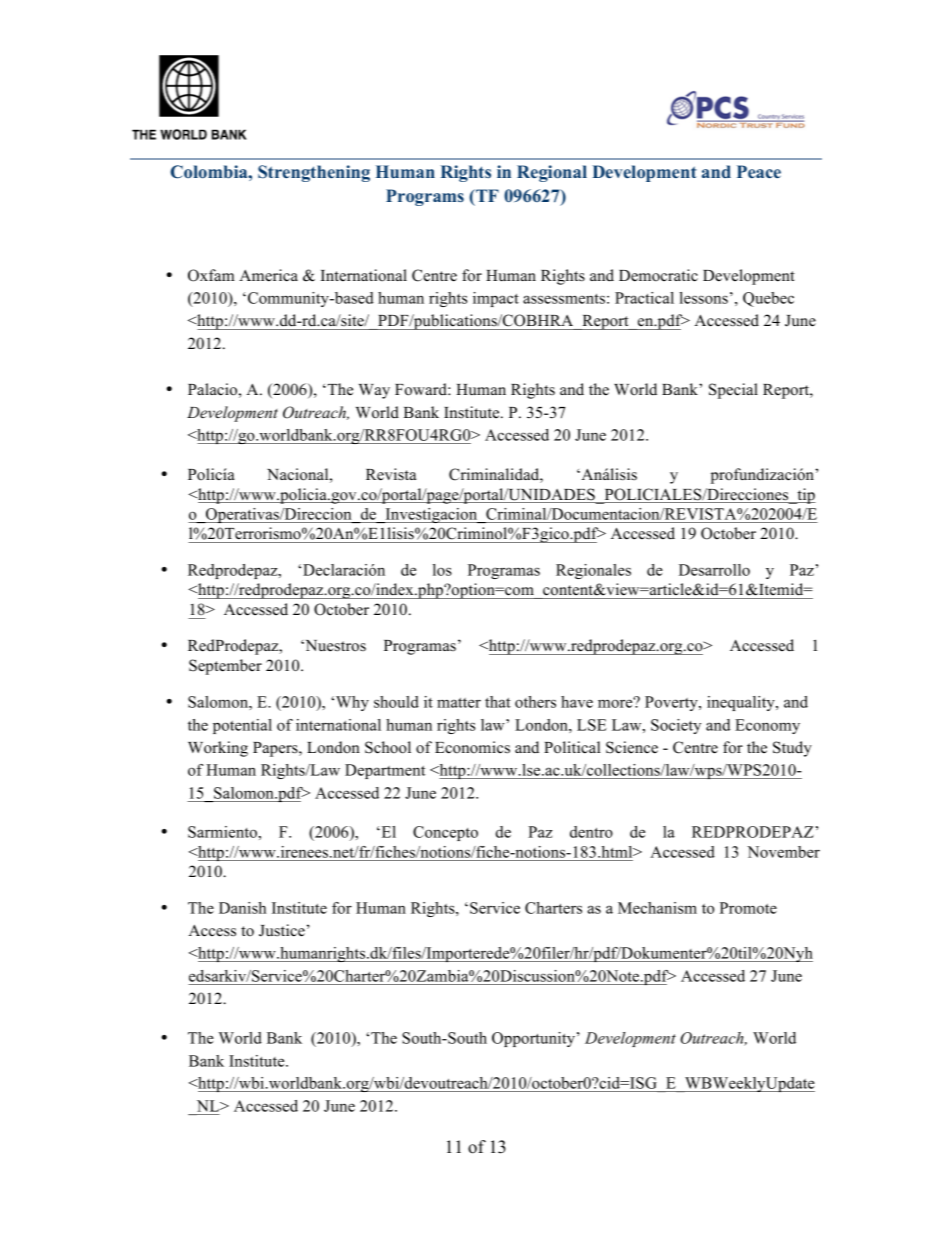 The image size is (952, 1233). What do you see at coordinates (748, 908) in the page?
I see `Promote` at bounding box center [748, 908].
